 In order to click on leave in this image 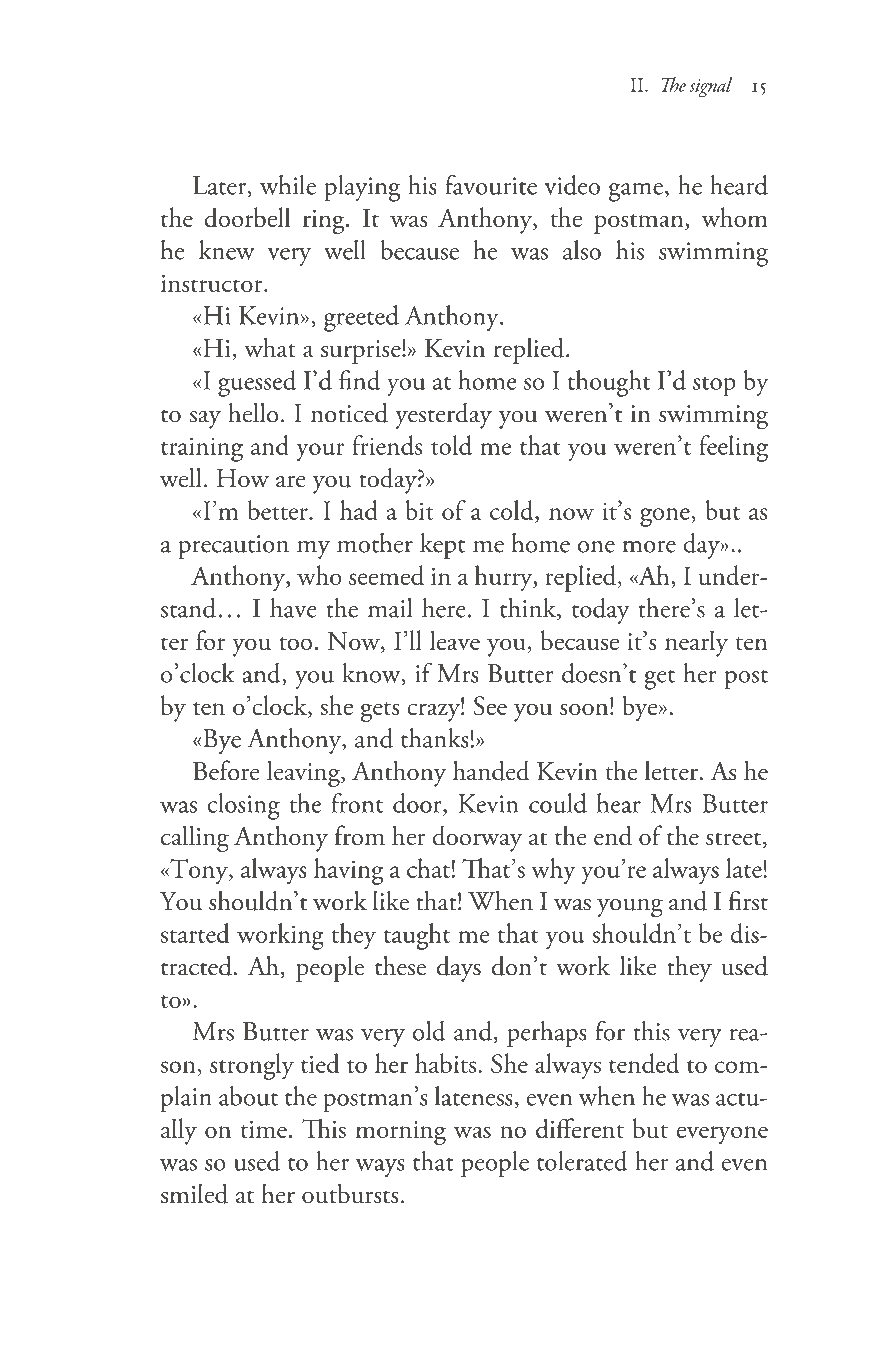, I will do `click(455, 640)`.
